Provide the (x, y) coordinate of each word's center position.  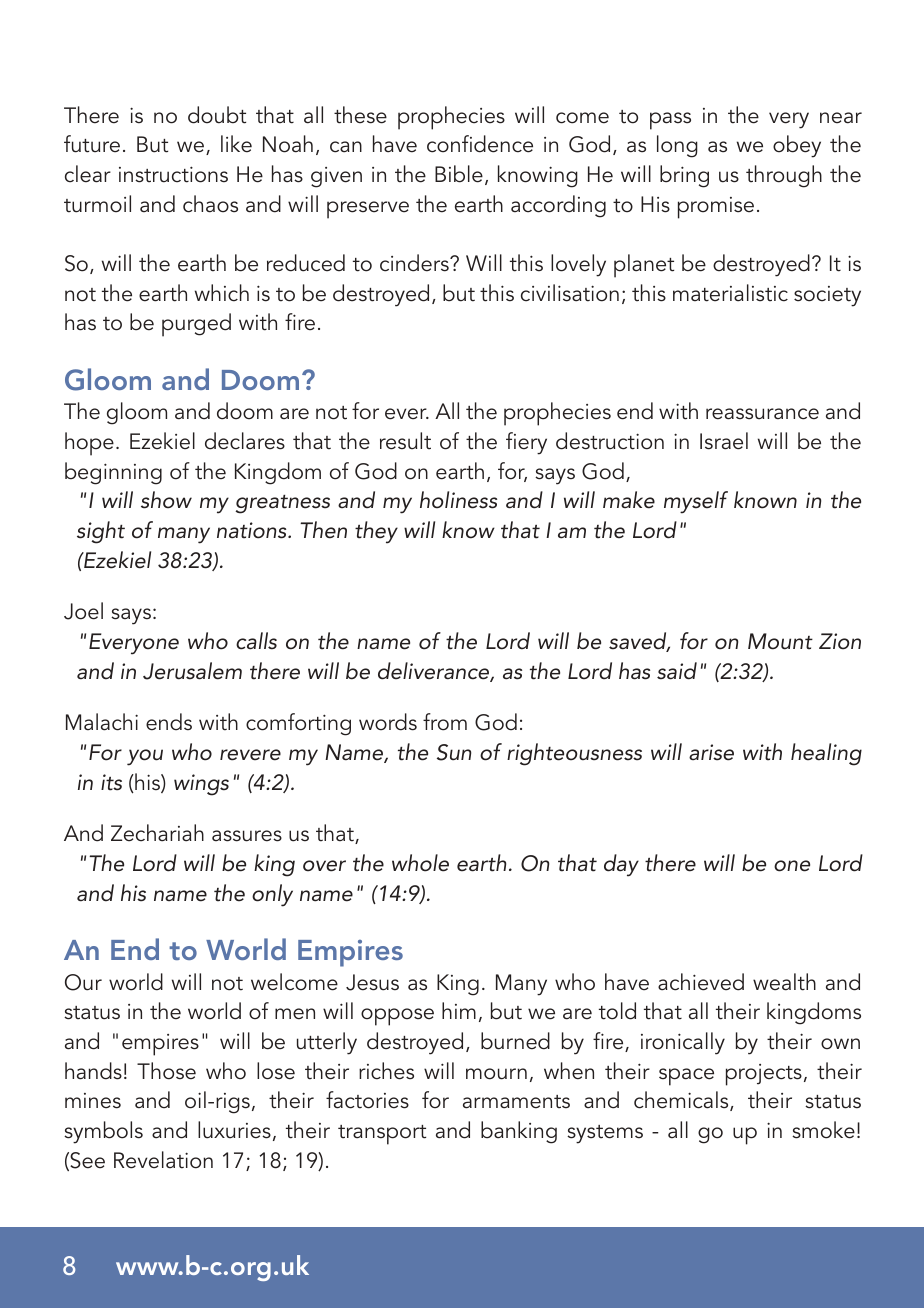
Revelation (163, 1160)
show (166, 500)
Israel (724, 441)
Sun (454, 752)
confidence (480, 144)
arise (711, 752)
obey (797, 146)
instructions (173, 174)
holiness (458, 500)
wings (201, 785)
